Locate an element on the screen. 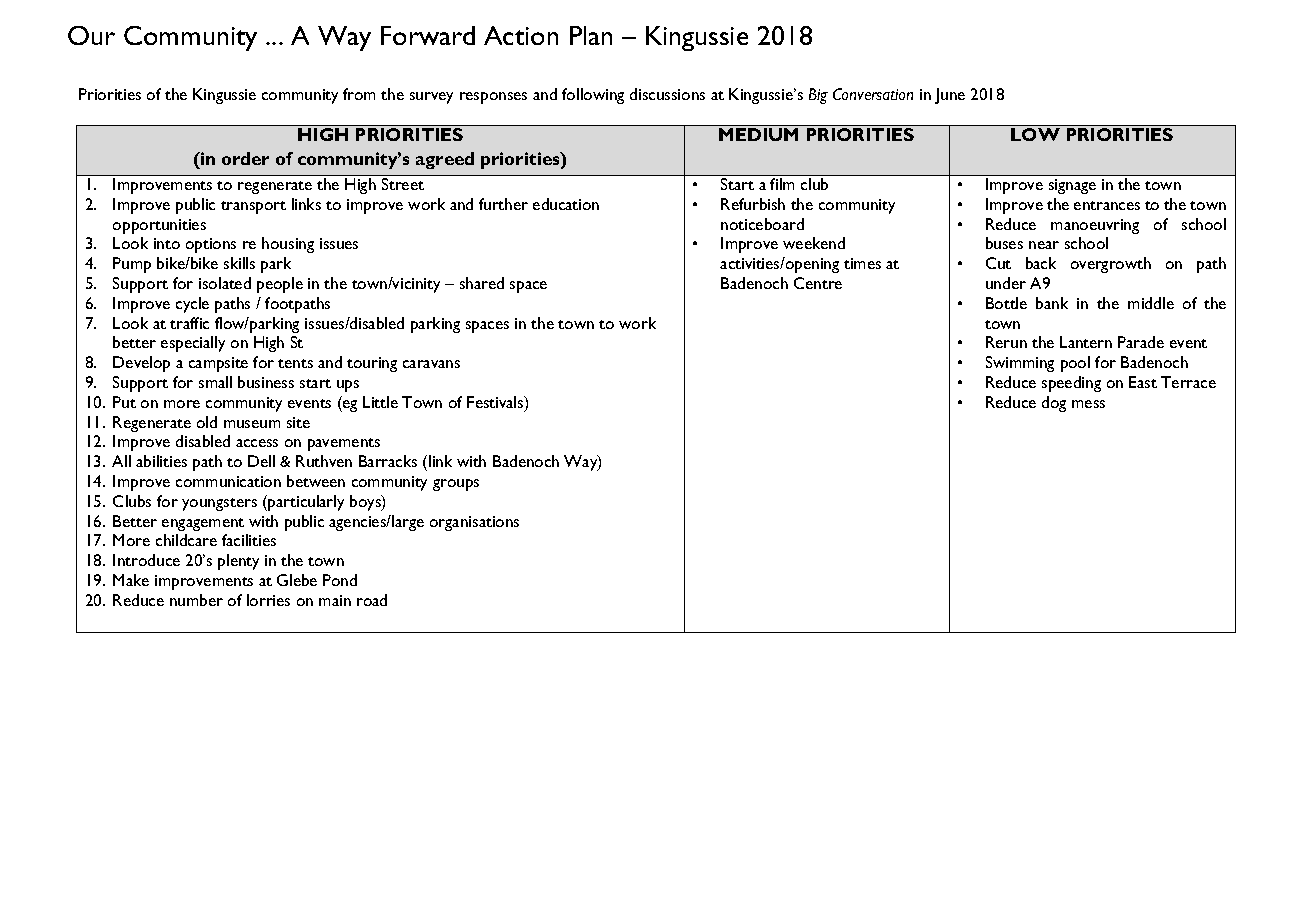 This screenshot has height=924, width=1308. bank is located at coordinates (1052, 303).
